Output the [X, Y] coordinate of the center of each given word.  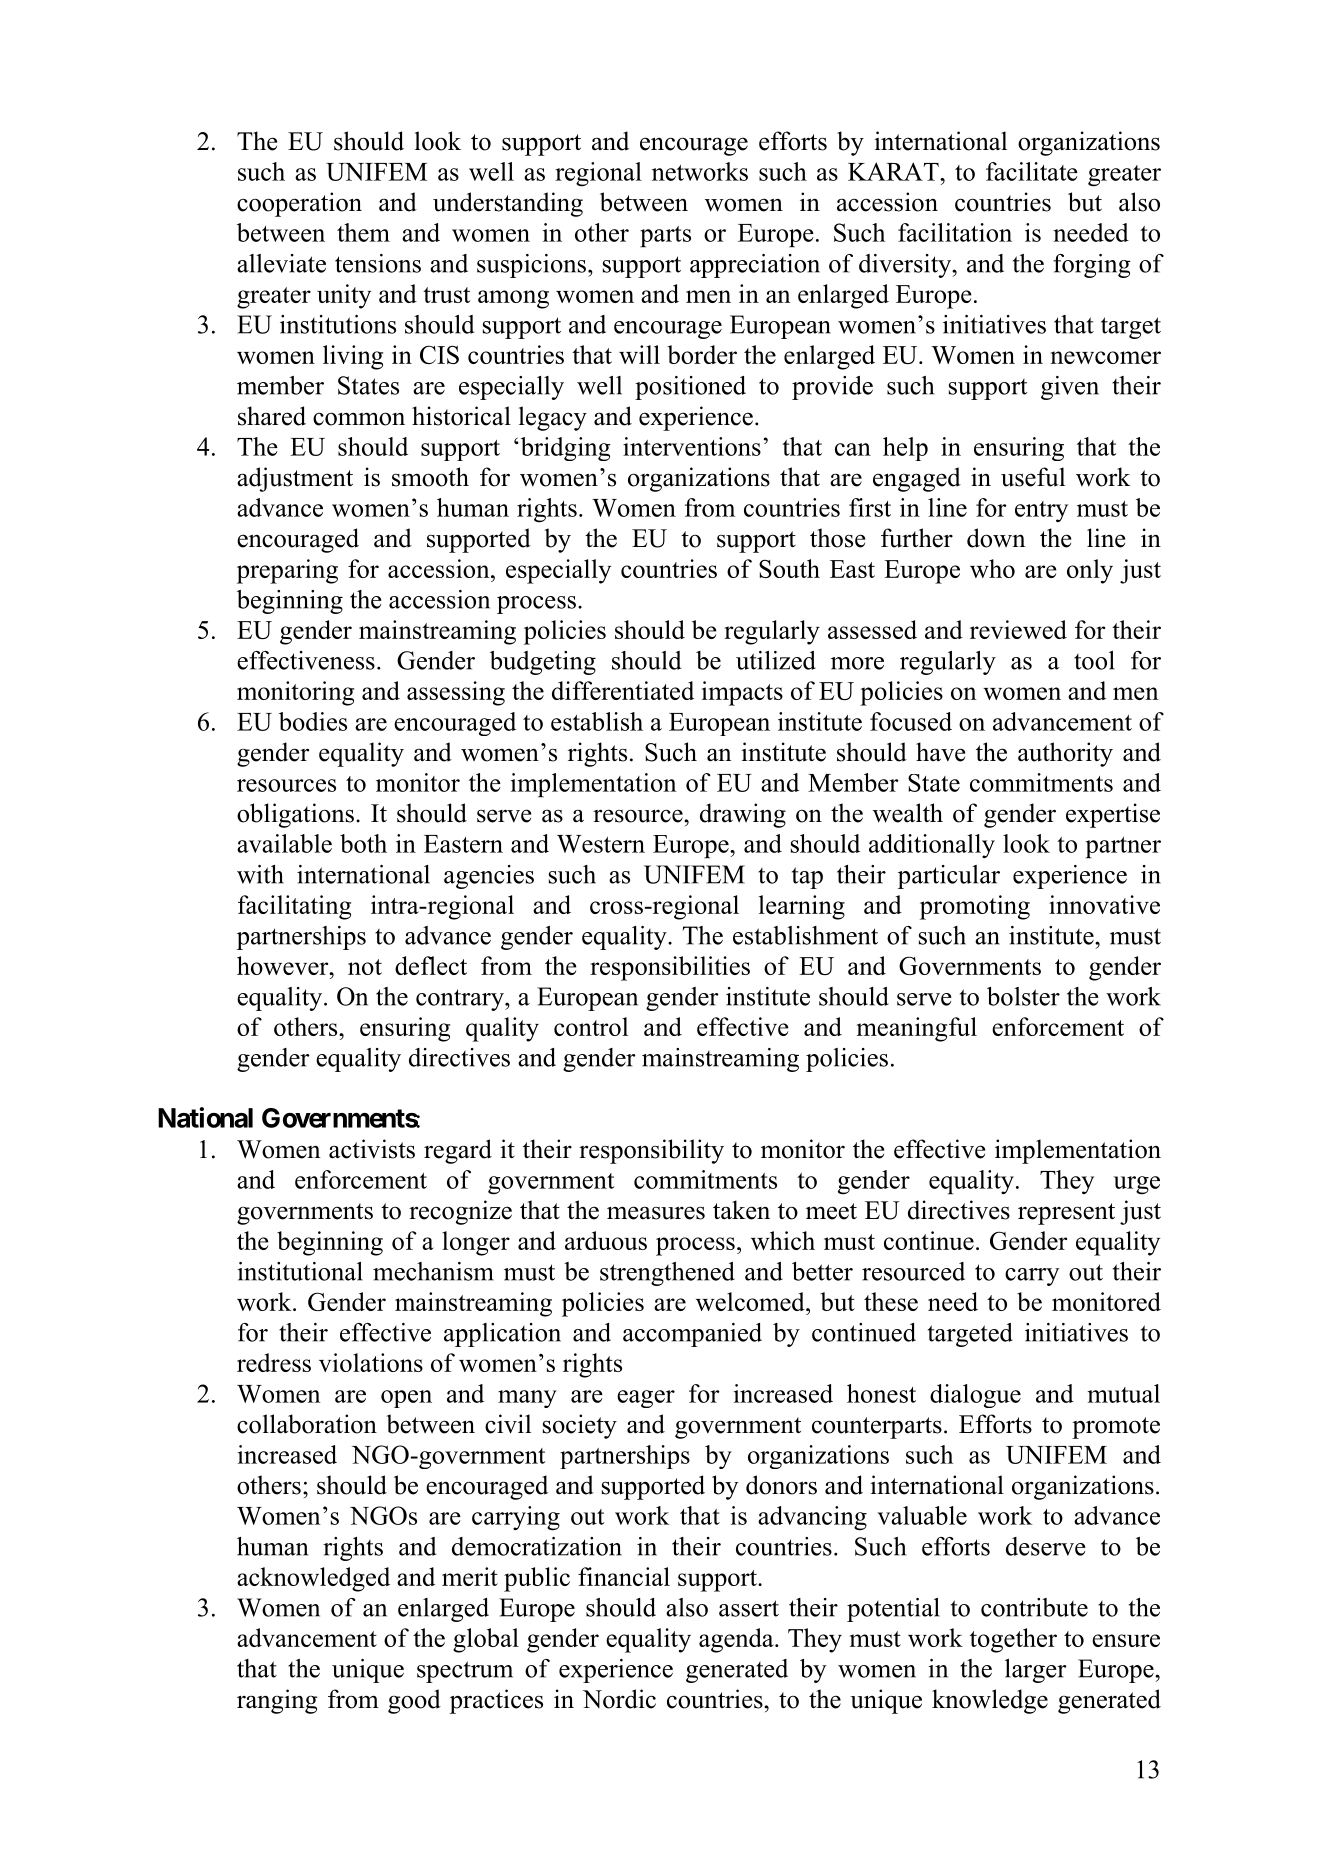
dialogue [975, 1396]
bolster [1023, 996]
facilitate [1032, 171]
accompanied [692, 1335]
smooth [430, 477]
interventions [692, 446]
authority [1065, 754]
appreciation [755, 266]
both [363, 843]
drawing [743, 815]
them [363, 232]
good [414, 1701]
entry [1041, 511]
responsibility [651, 1151]
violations [371, 1362]
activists [372, 1149]
